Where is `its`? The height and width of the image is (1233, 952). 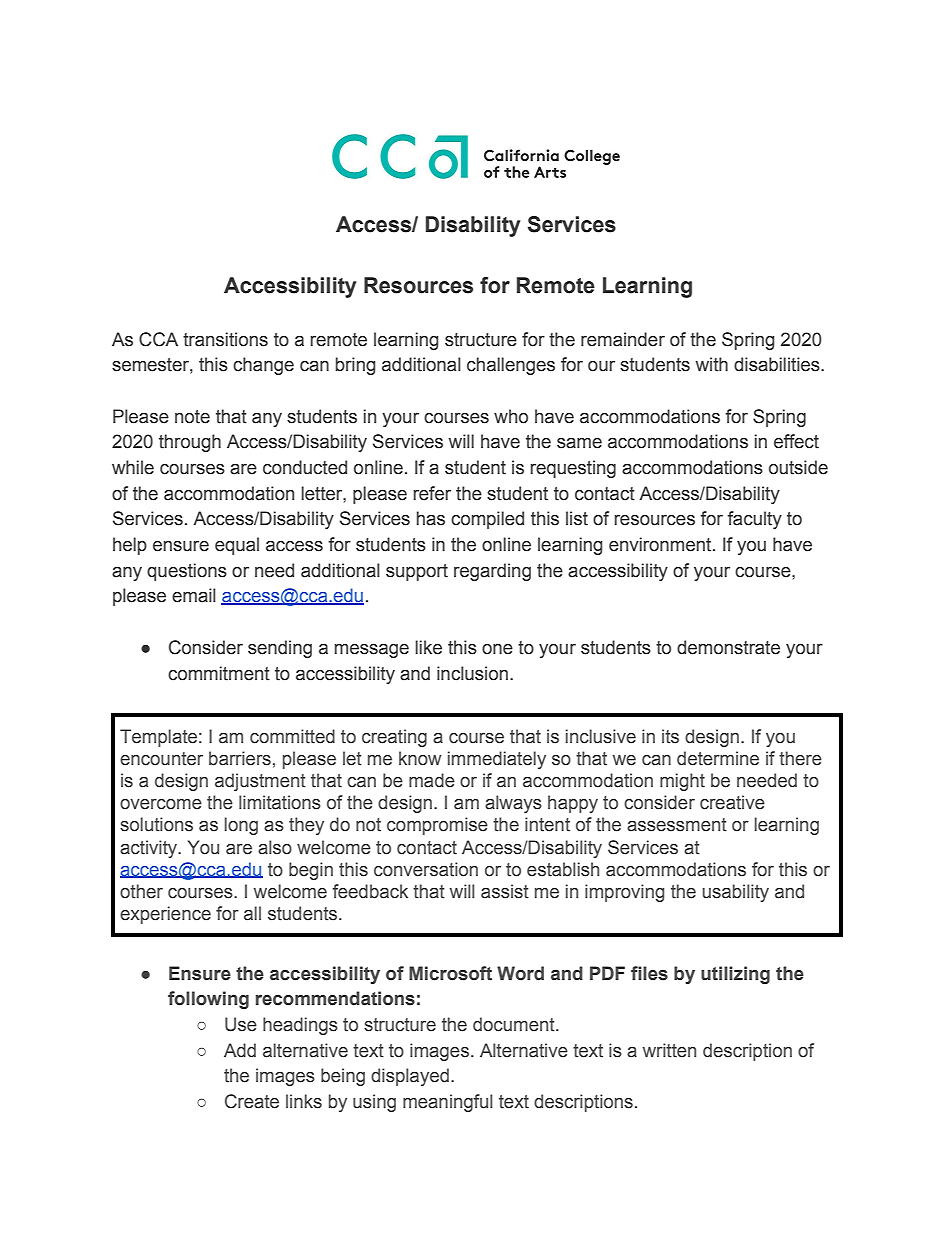
its is located at coordinates (670, 736).
